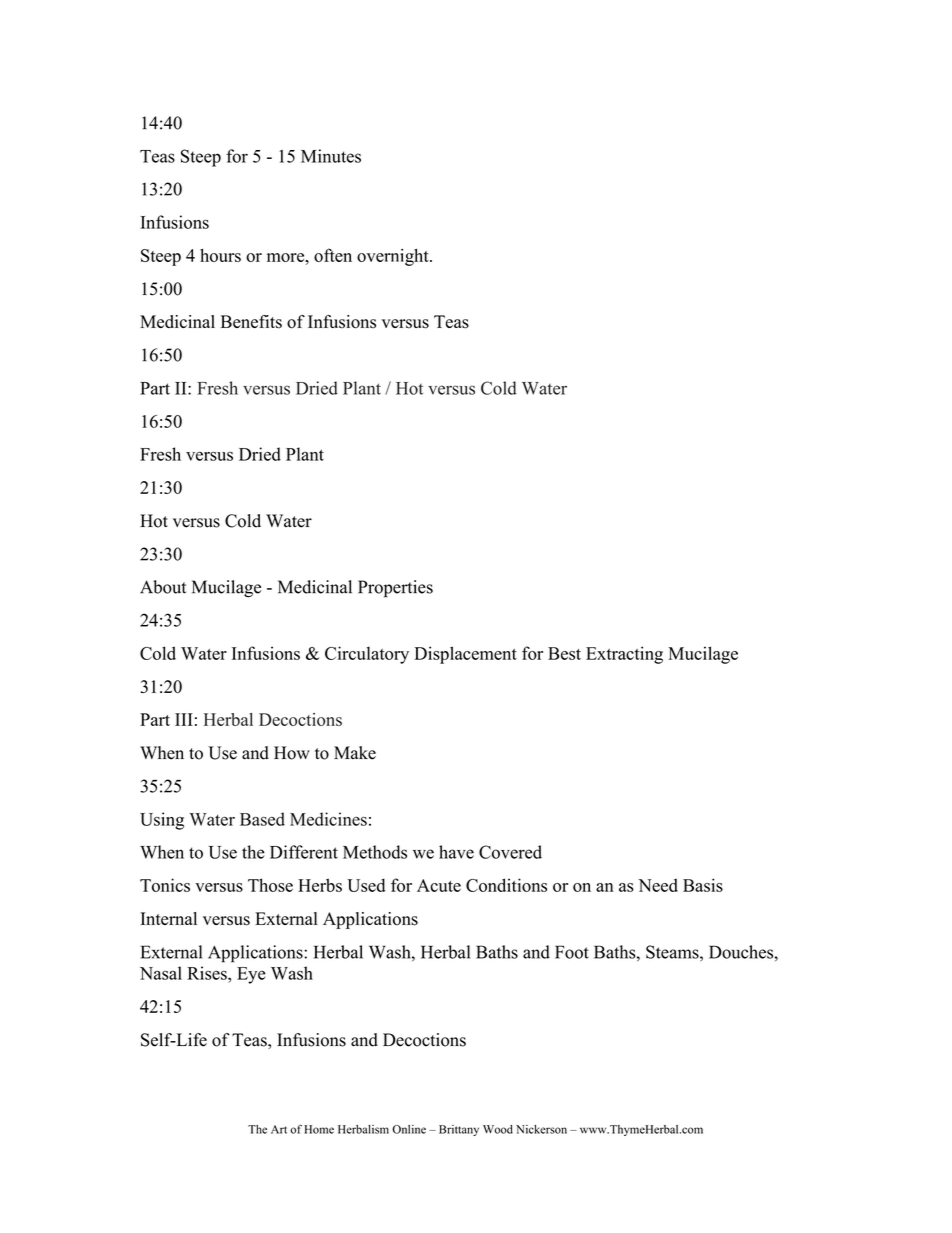  What do you see at coordinates (624, 655) in the screenshot?
I see `Extracting` at bounding box center [624, 655].
